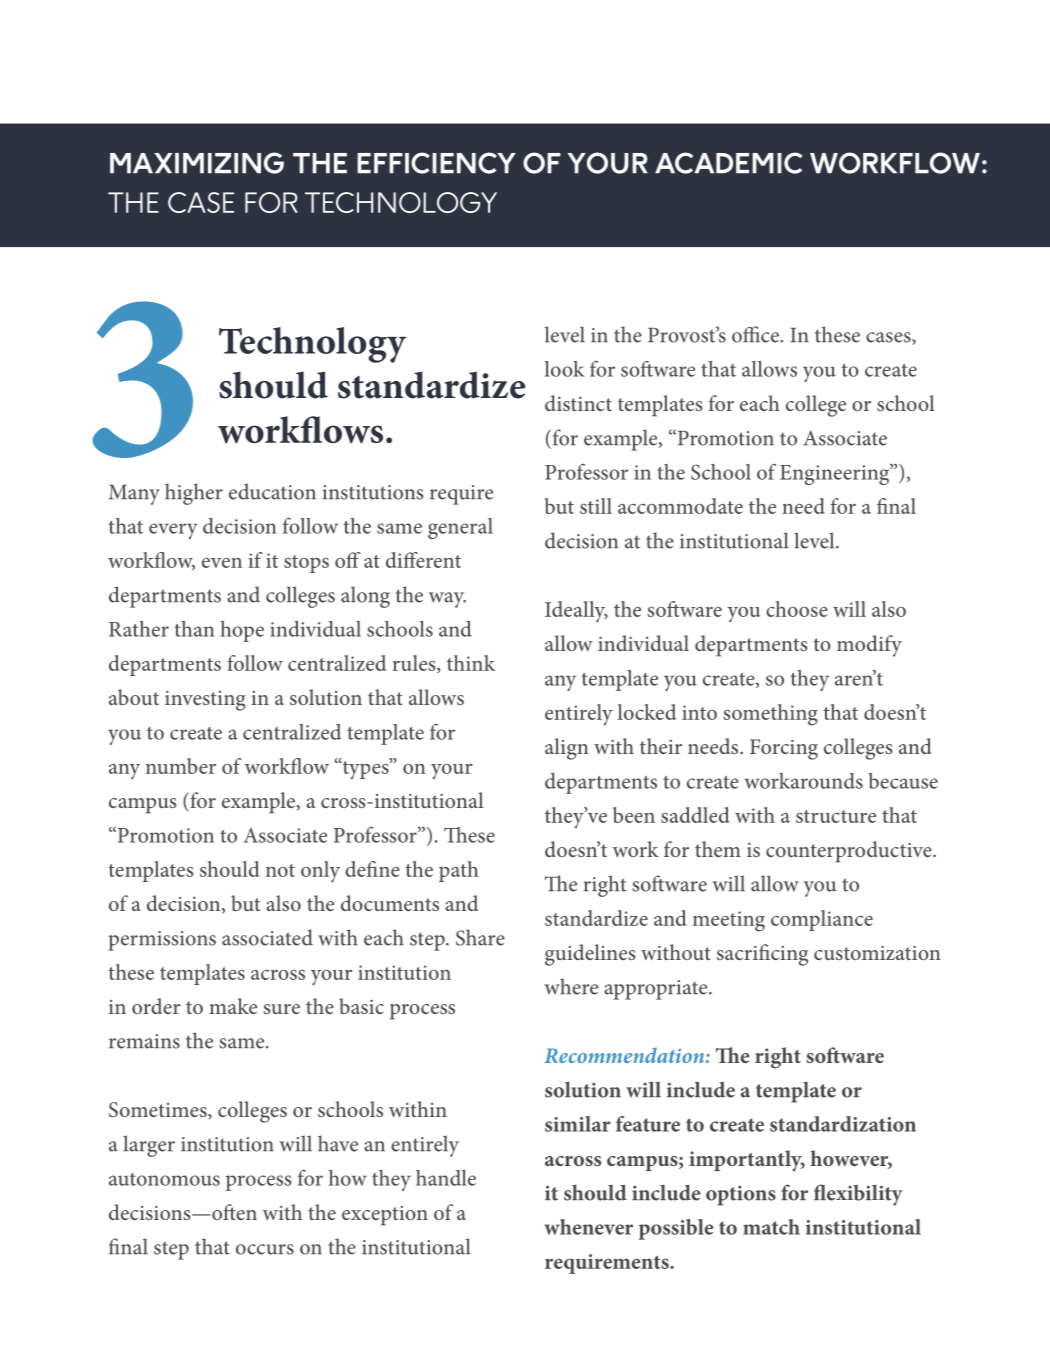  Describe the element at coordinates (436, 163) in the screenshot. I see `EFFICIENCY` at that location.
